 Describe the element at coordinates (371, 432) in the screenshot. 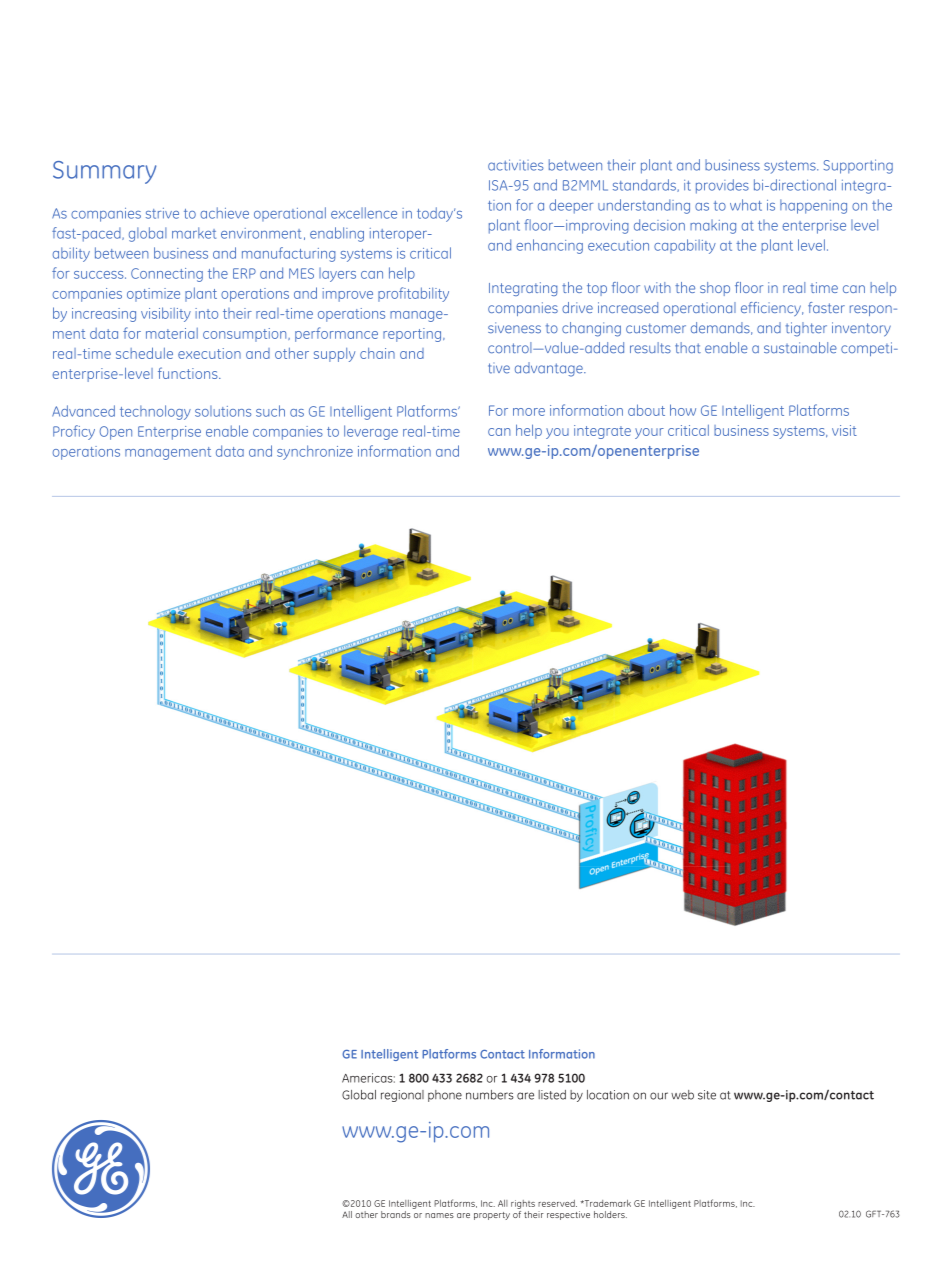

I see `leverage` at that location.
